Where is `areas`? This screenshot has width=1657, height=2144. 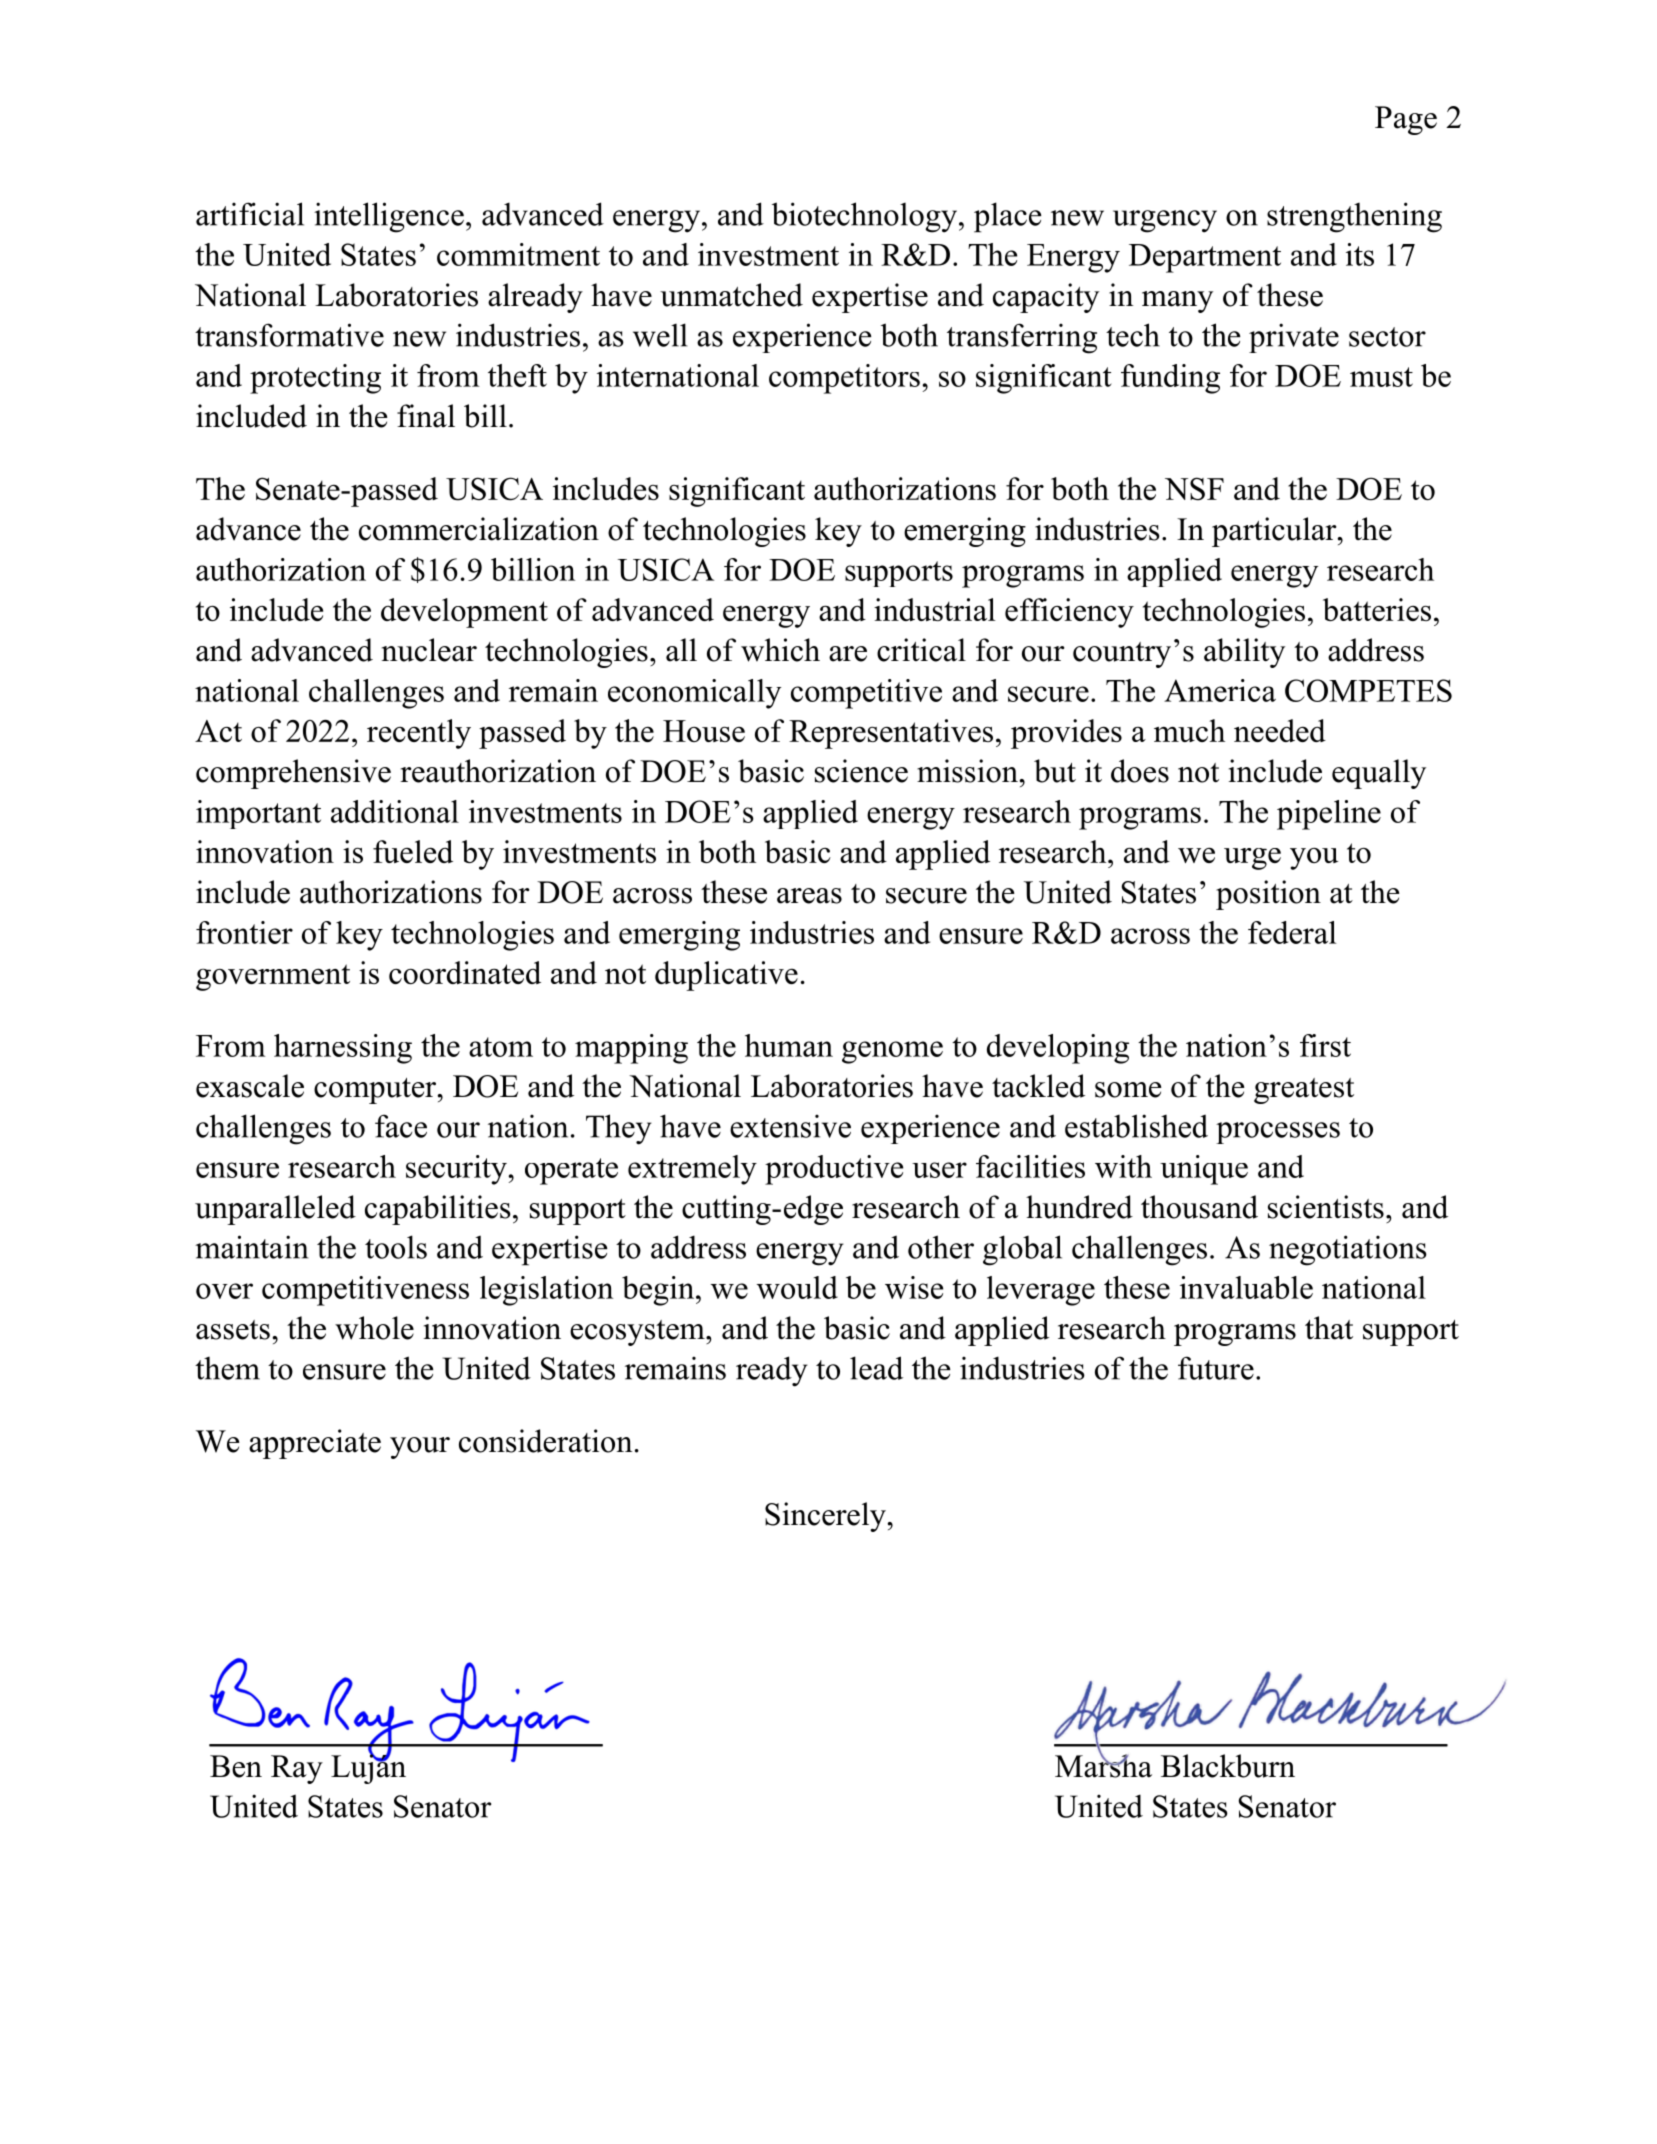 areas is located at coordinates (809, 896).
